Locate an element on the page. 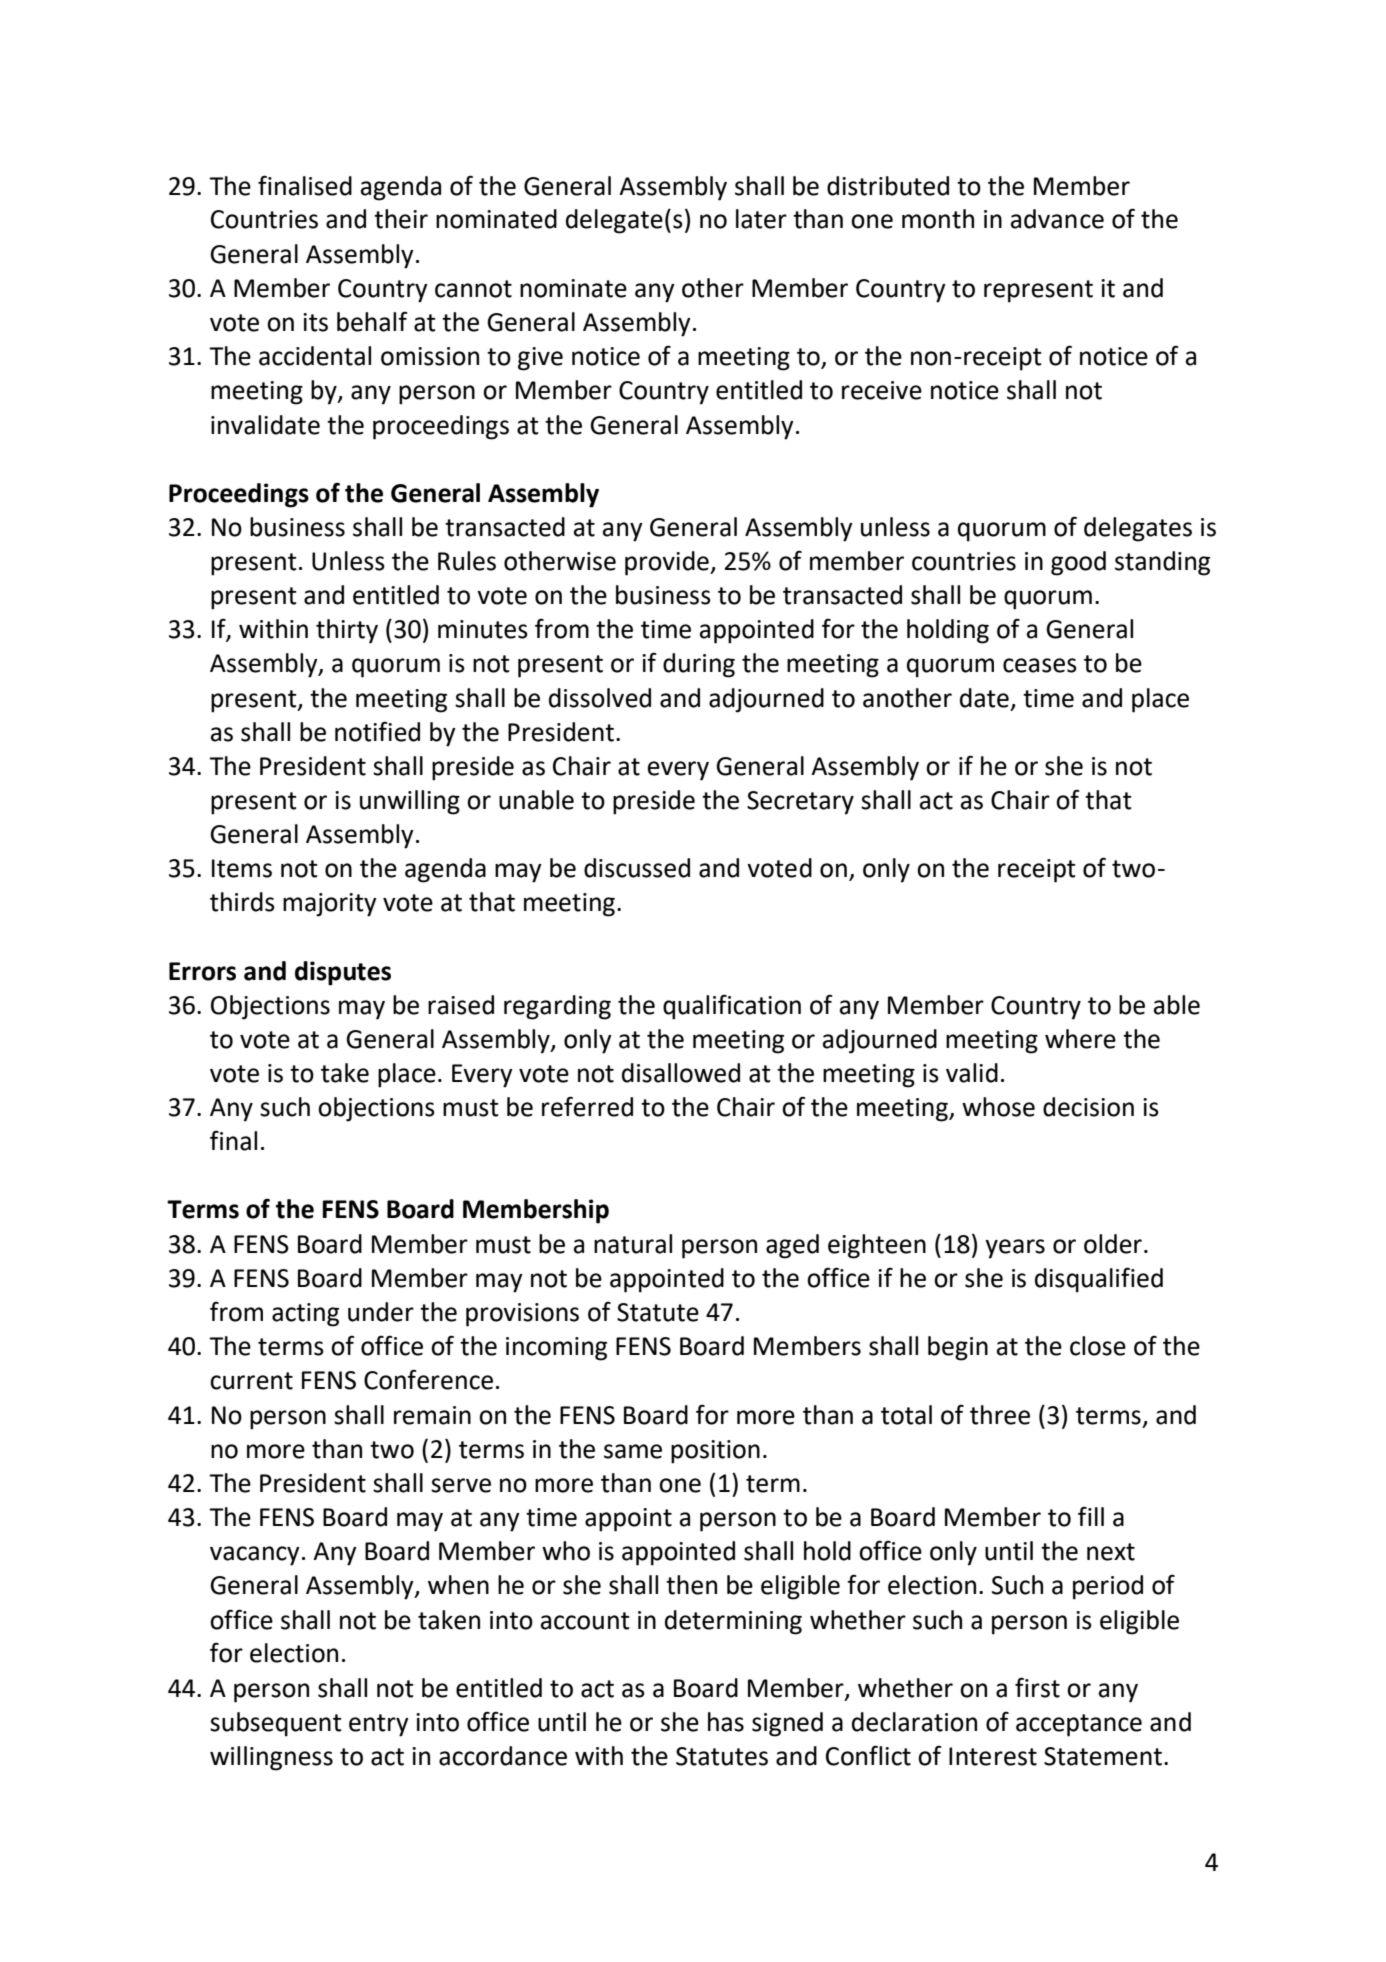 The width and height of the document is (1386, 1962). first is located at coordinates (1037, 1687).
